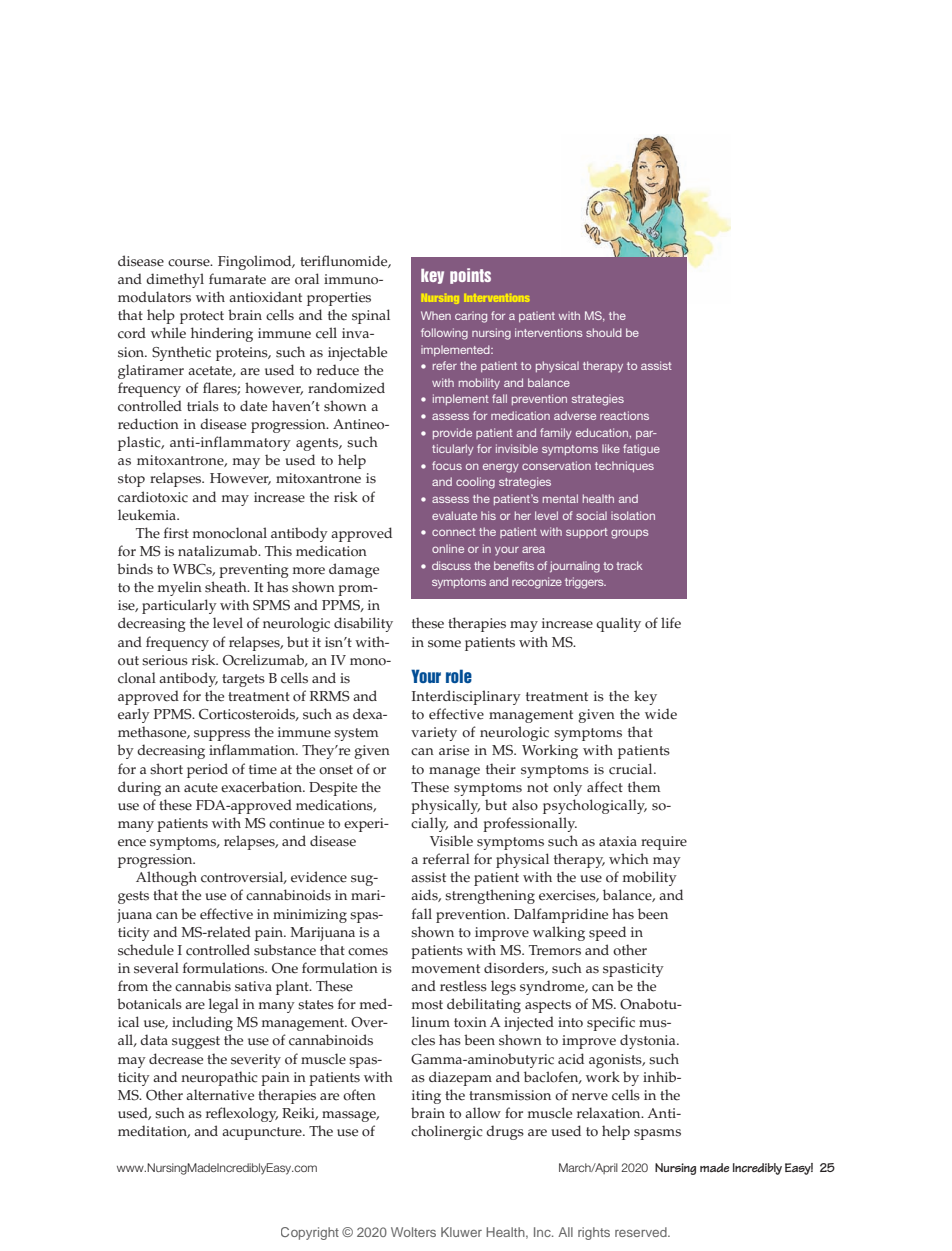 The image size is (952, 1251). Describe the element at coordinates (154, 1131) in the screenshot. I see `meditation` at that location.
